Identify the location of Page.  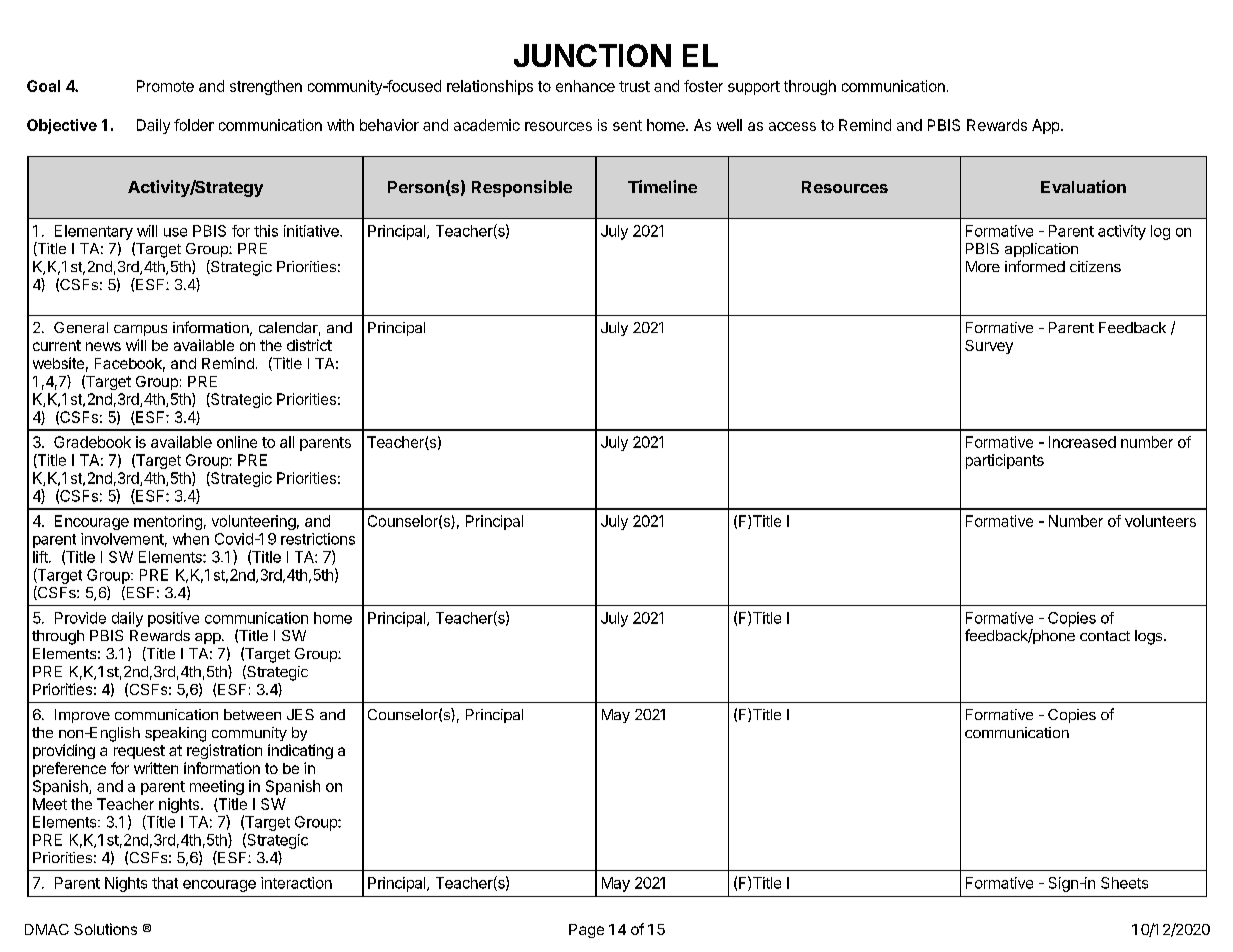
(586, 931).
